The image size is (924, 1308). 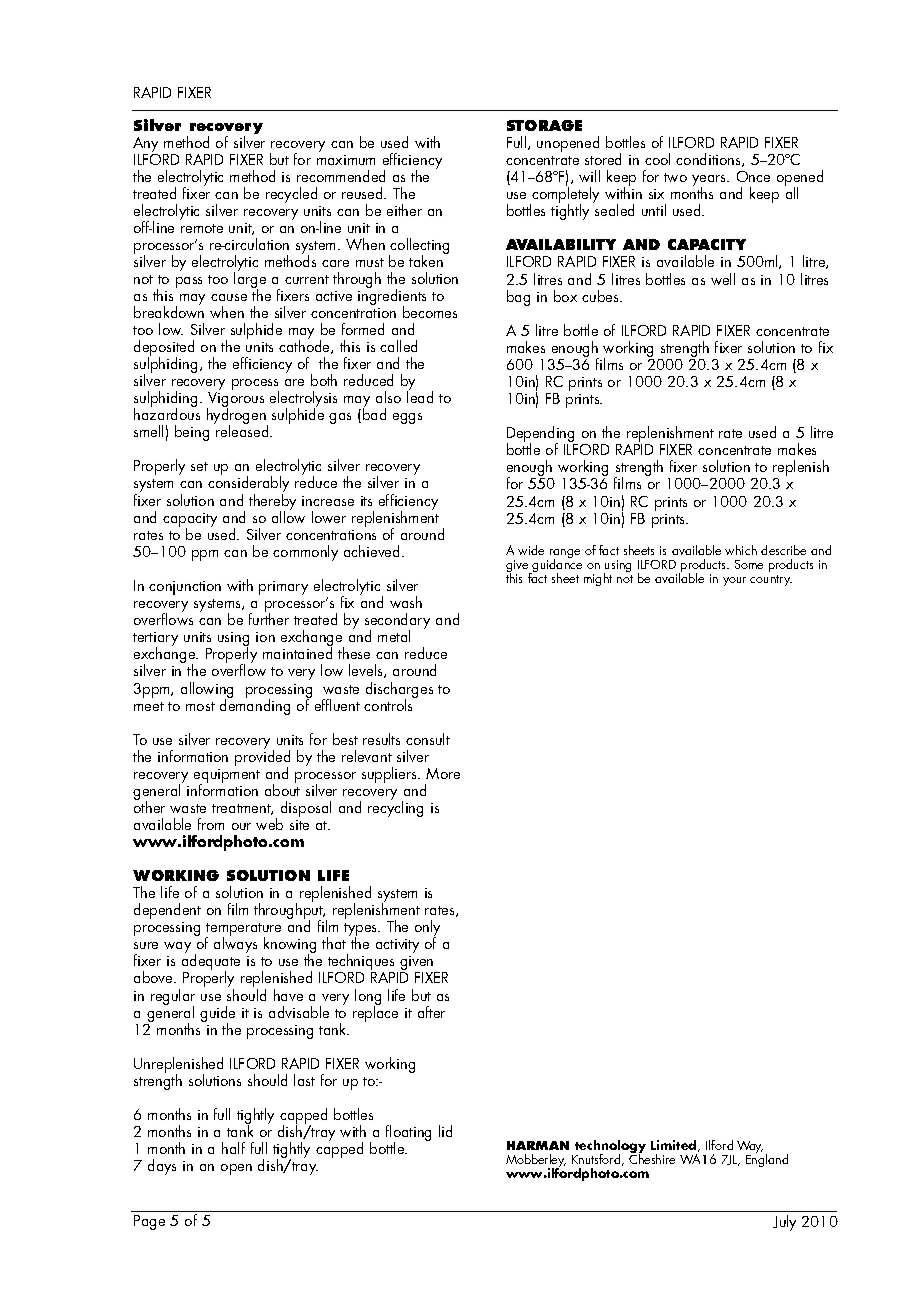 What do you see at coordinates (675, 1146) in the document?
I see `Limited` at bounding box center [675, 1146].
